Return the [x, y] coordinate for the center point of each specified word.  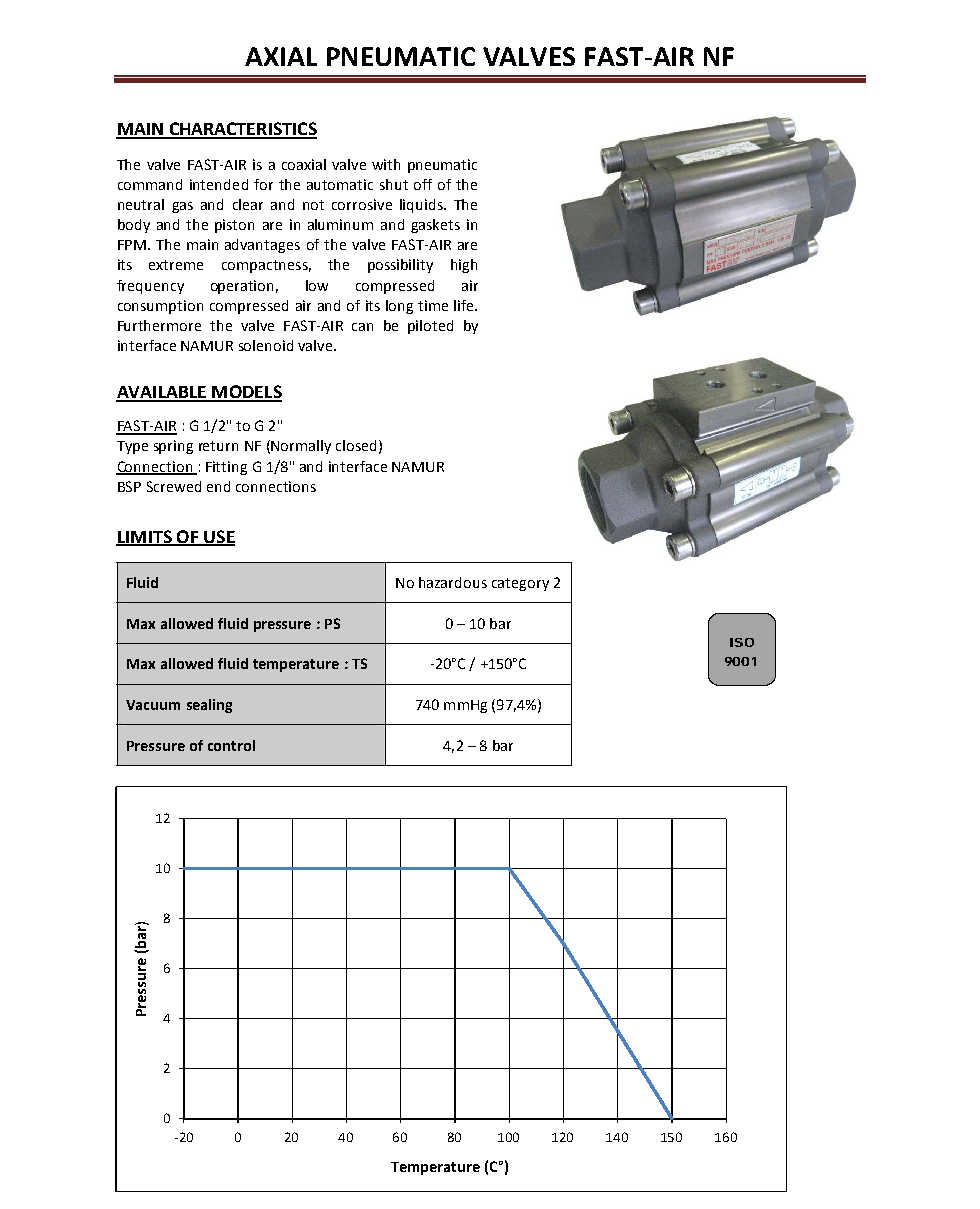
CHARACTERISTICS [242, 130]
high [464, 266]
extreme [176, 265]
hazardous [453, 582]
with [386, 164]
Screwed [174, 486]
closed [356, 445]
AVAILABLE [162, 393]
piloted [430, 327]
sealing [209, 706]
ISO [742, 642]
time [433, 305]
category [520, 584]
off [423, 184]
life [465, 305]
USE [218, 537]
